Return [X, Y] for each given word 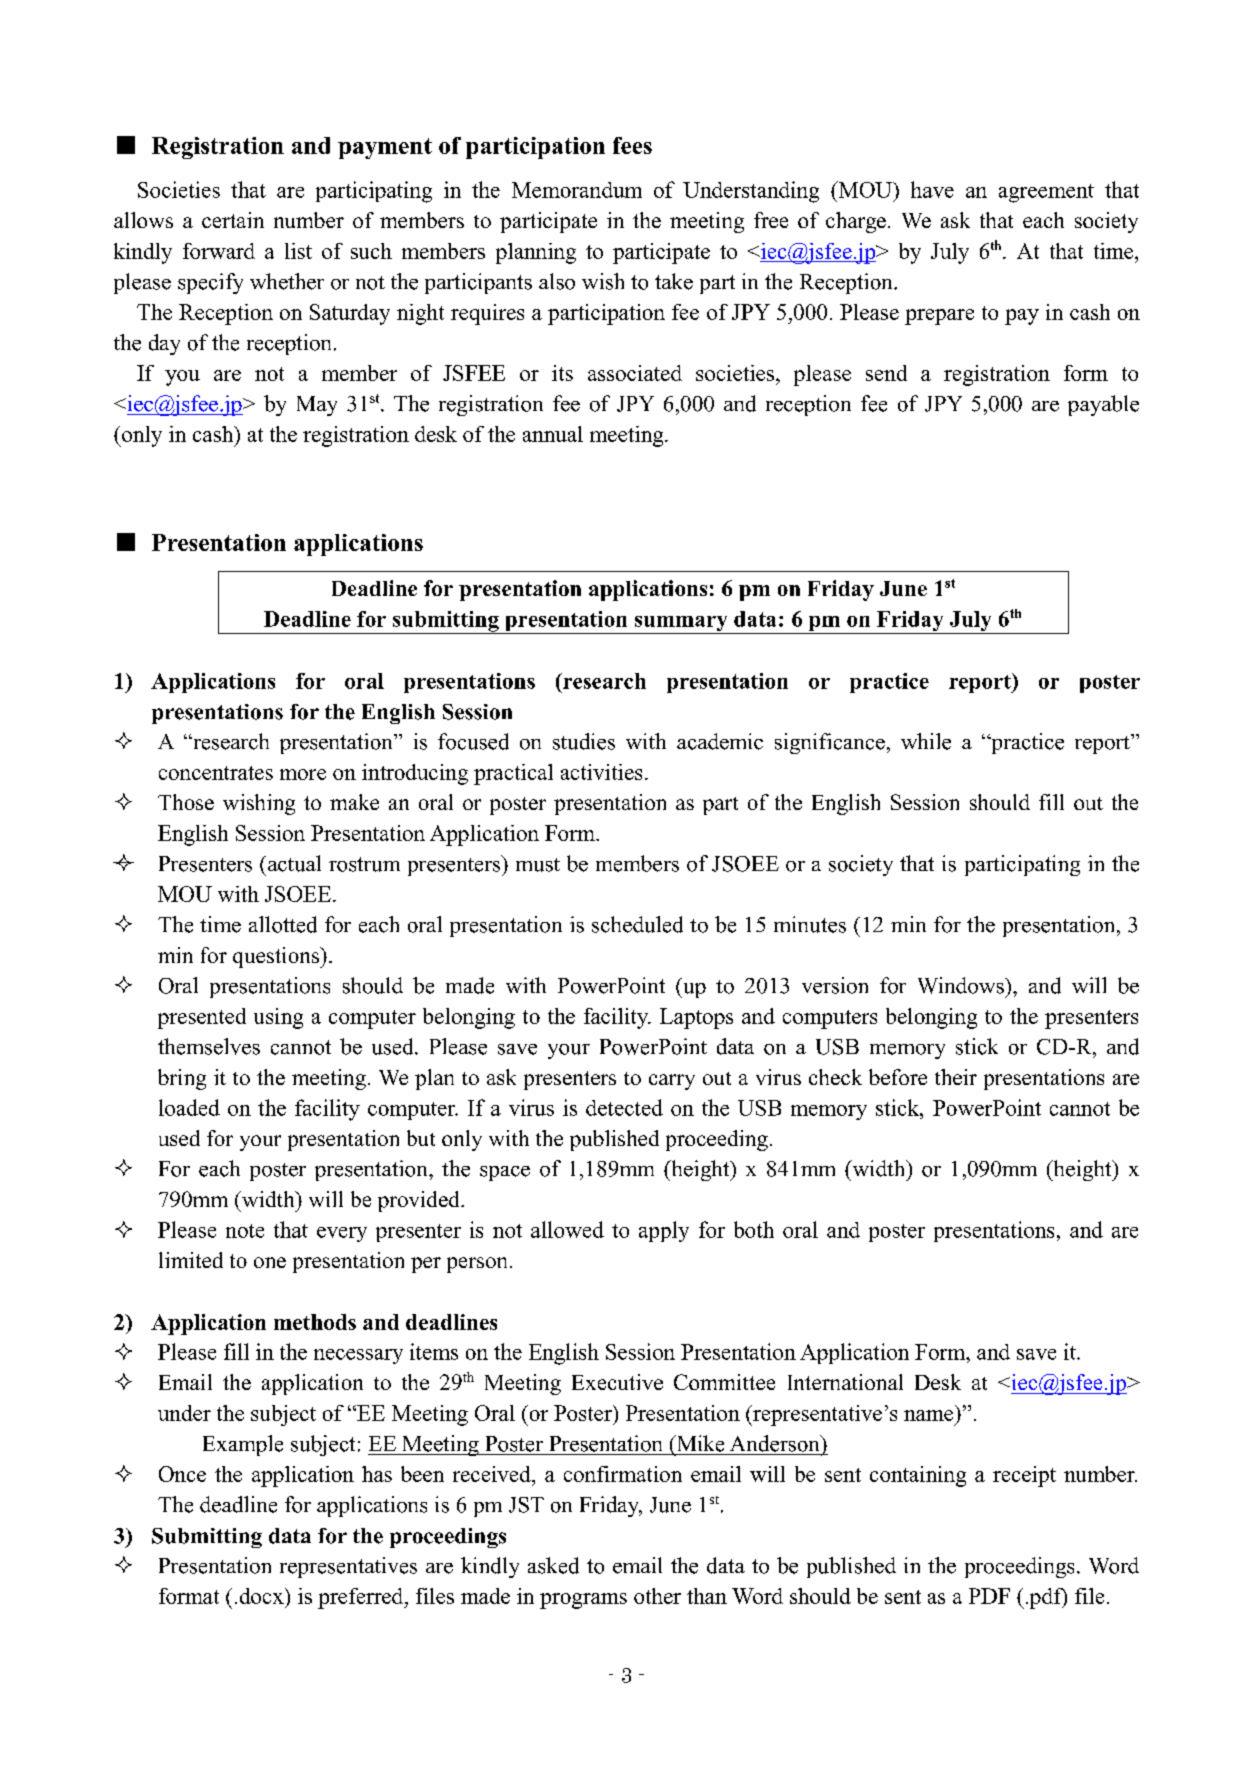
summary [681, 625]
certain [233, 220]
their [956, 1077]
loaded [189, 1107]
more [303, 774]
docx [263, 1596]
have [932, 189]
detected [624, 1107]
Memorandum [577, 190]
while [926, 741]
